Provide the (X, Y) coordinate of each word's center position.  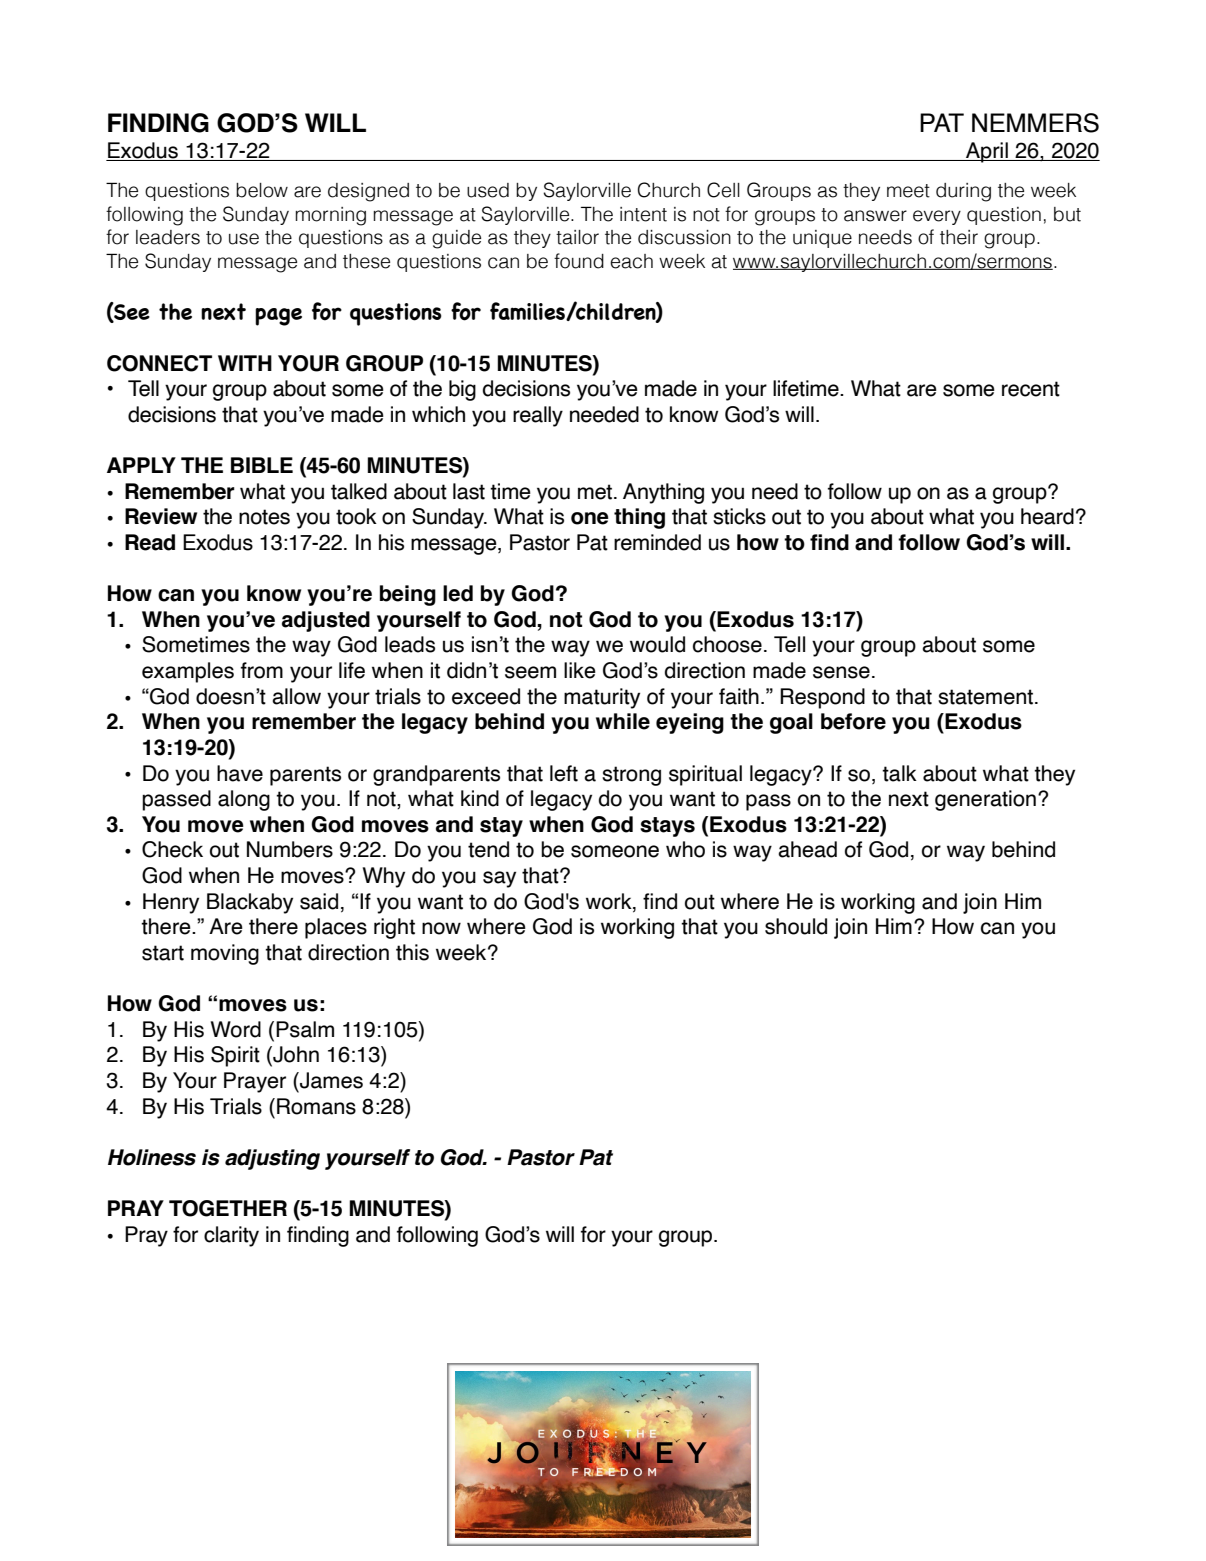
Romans (316, 1106)
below (262, 190)
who (685, 849)
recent (1031, 389)
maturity (602, 698)
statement (985, 697)
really (538, 416)
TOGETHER (228, 1208)
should (796, 926)
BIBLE (262, 465)
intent (643, 214)
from (262, 670)
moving (225, 954)
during (963, 192)
